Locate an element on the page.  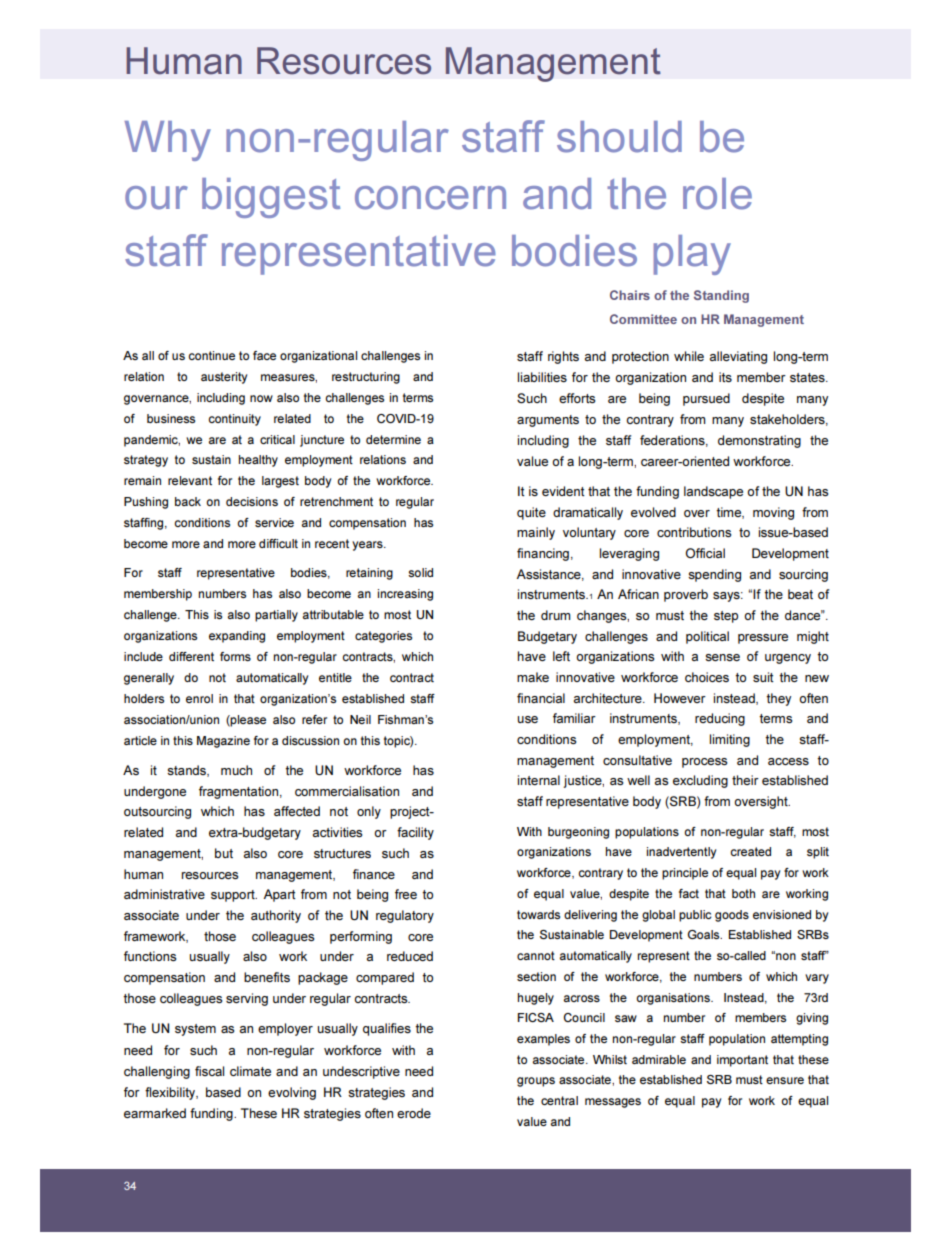
support is located at coordinates (234, 896).
